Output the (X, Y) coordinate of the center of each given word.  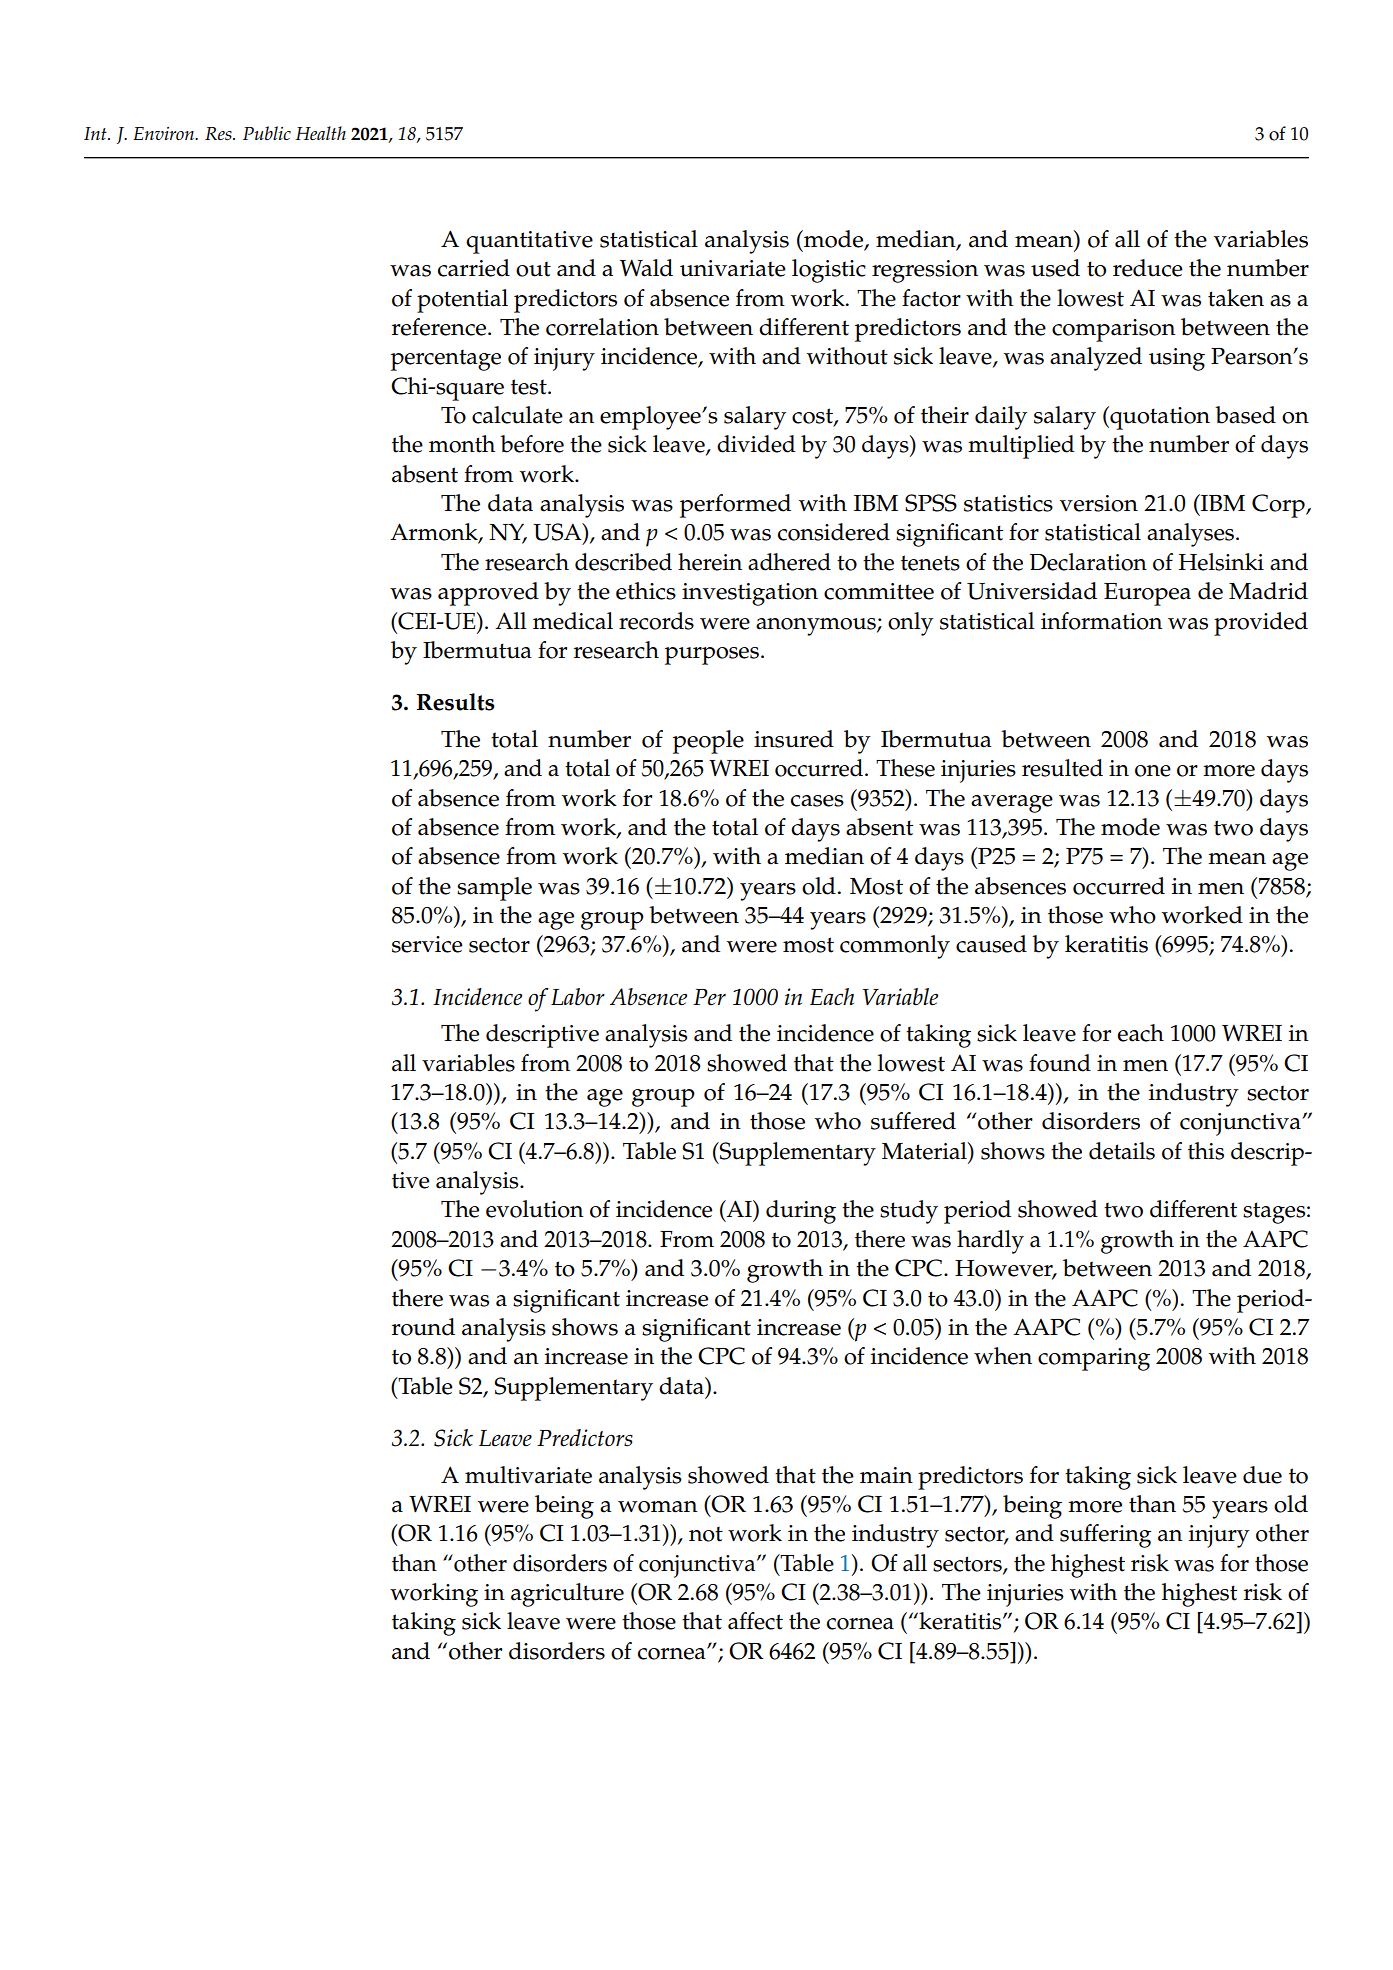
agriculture (567, 1595)
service (427, 944)
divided (756, 444)
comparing (1094, 1359)
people (708, 742)
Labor (578, 997)
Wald (646, 268)
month (462, 444)
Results (456, 702)
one (1153, 771)
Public (267, 133)
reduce (1148, 268)
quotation (1159, 418)
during (801, 1212)
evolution (535, 1209)
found (1060, 1063)
